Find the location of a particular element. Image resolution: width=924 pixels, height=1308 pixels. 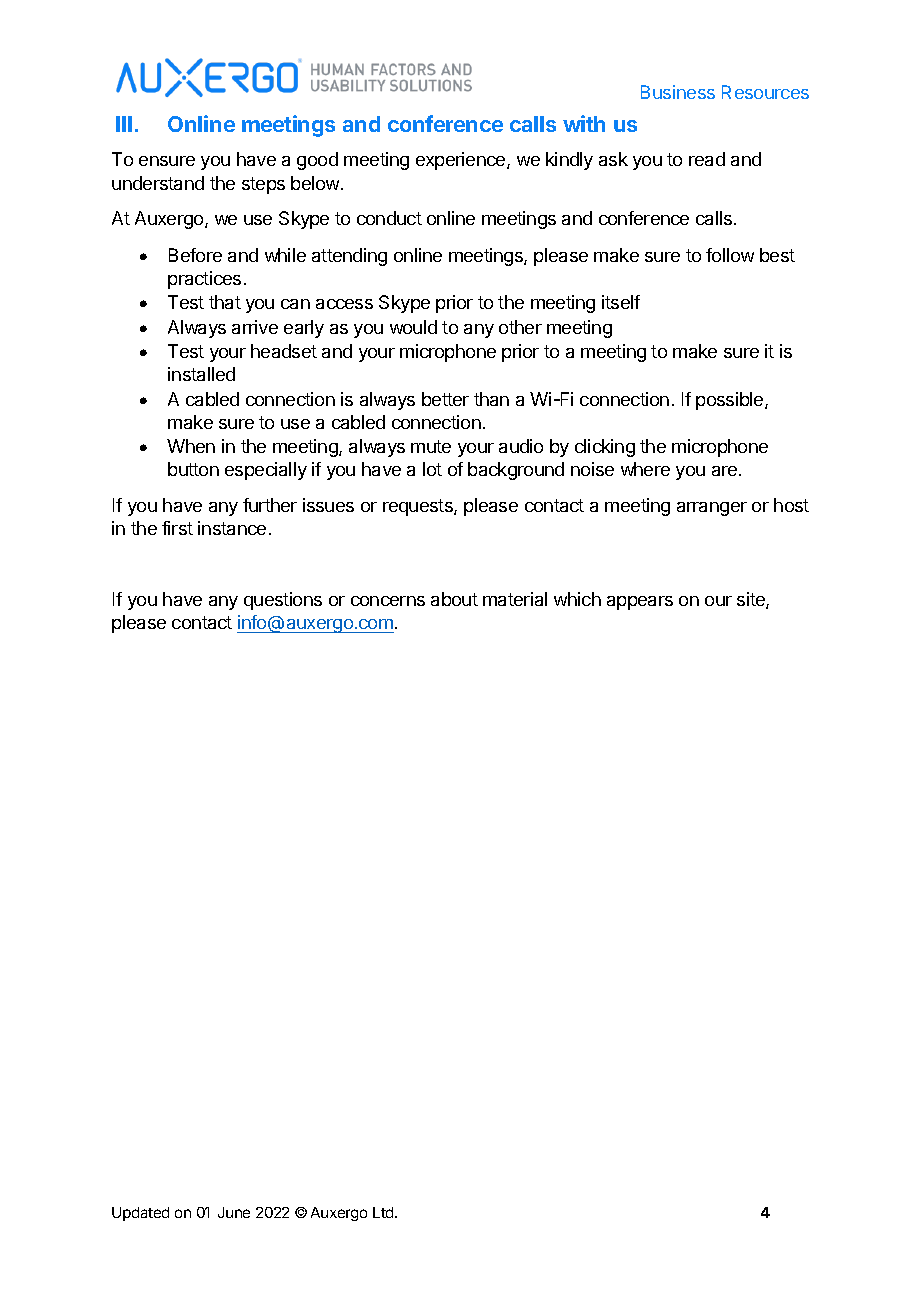

Ltd is located at coordinates (384, 1212).
